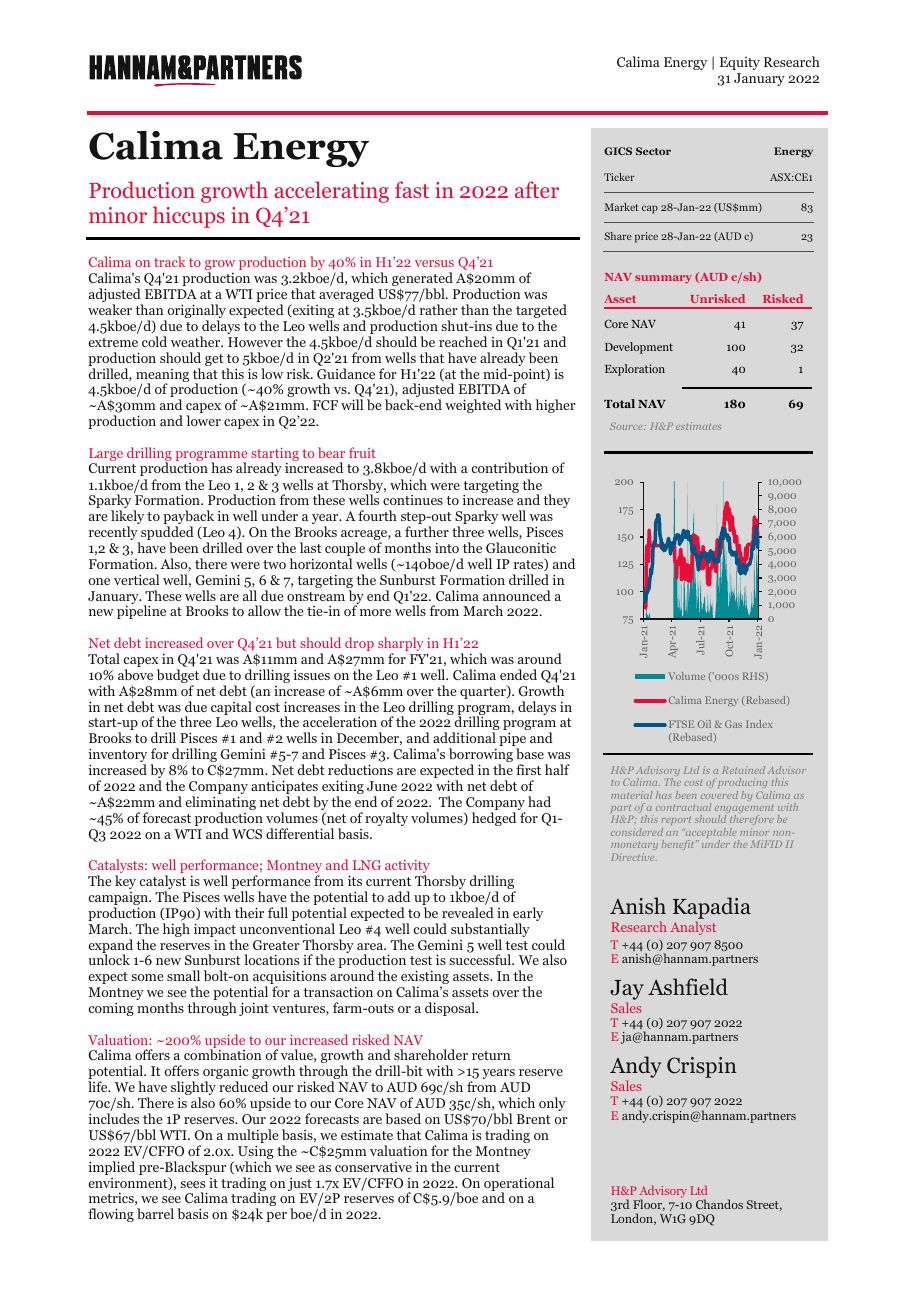  I want to click on Oil, so click(704, 724).
